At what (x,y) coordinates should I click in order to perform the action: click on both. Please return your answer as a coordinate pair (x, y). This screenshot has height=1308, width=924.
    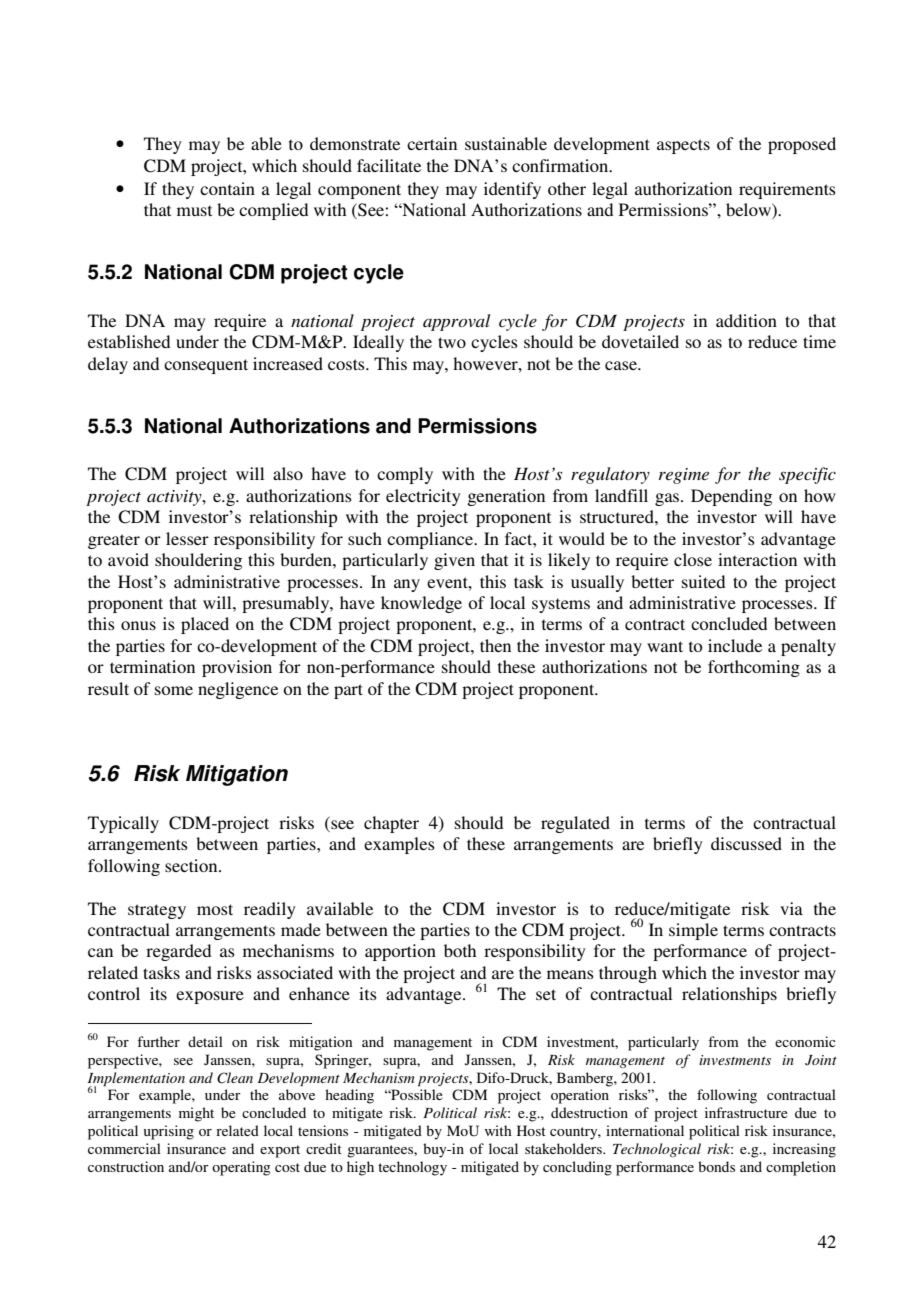
    Looking at the image, I should click on (460, 950).
